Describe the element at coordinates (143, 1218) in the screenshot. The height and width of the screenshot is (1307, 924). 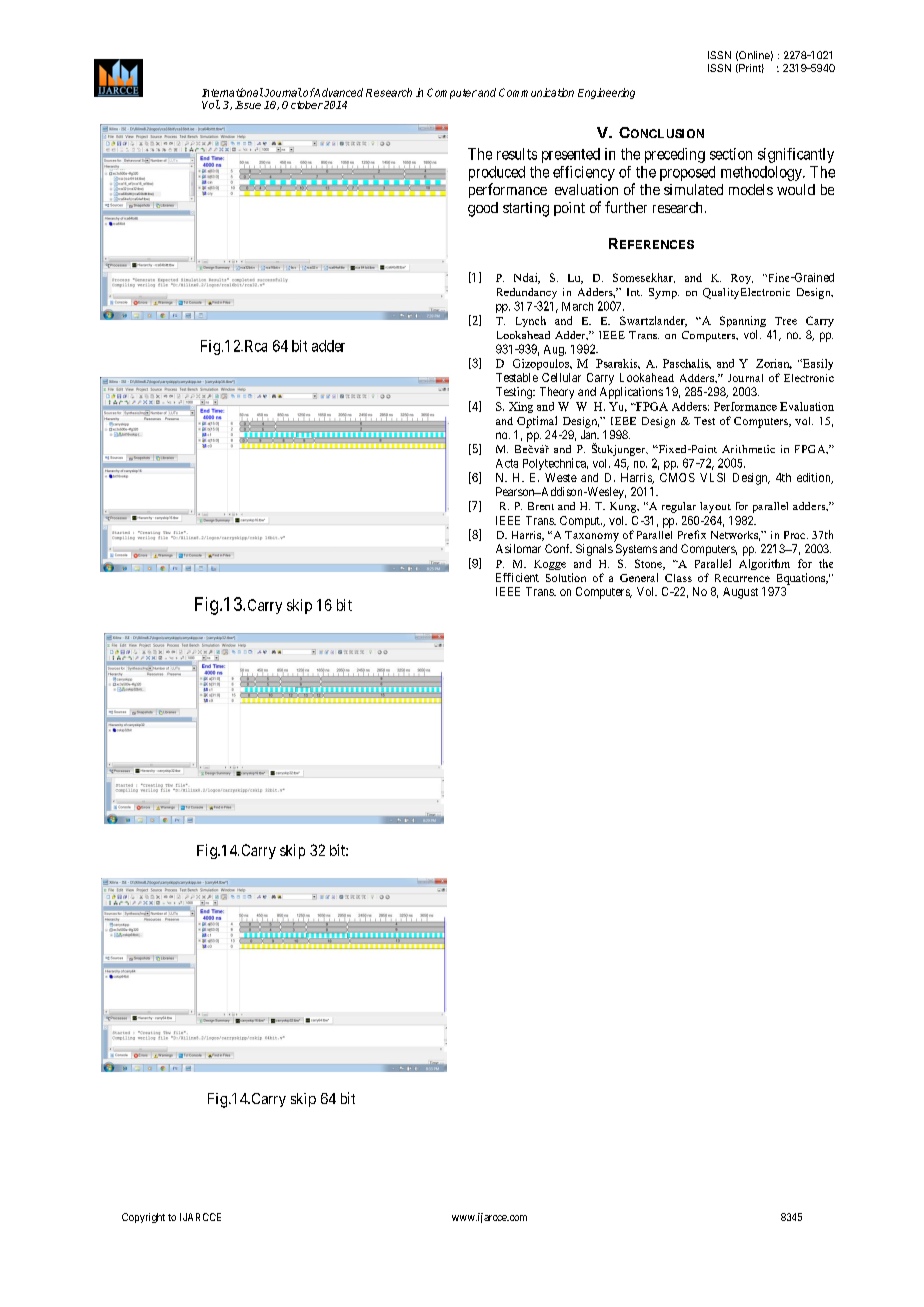
I see `Copyright` at that location.
